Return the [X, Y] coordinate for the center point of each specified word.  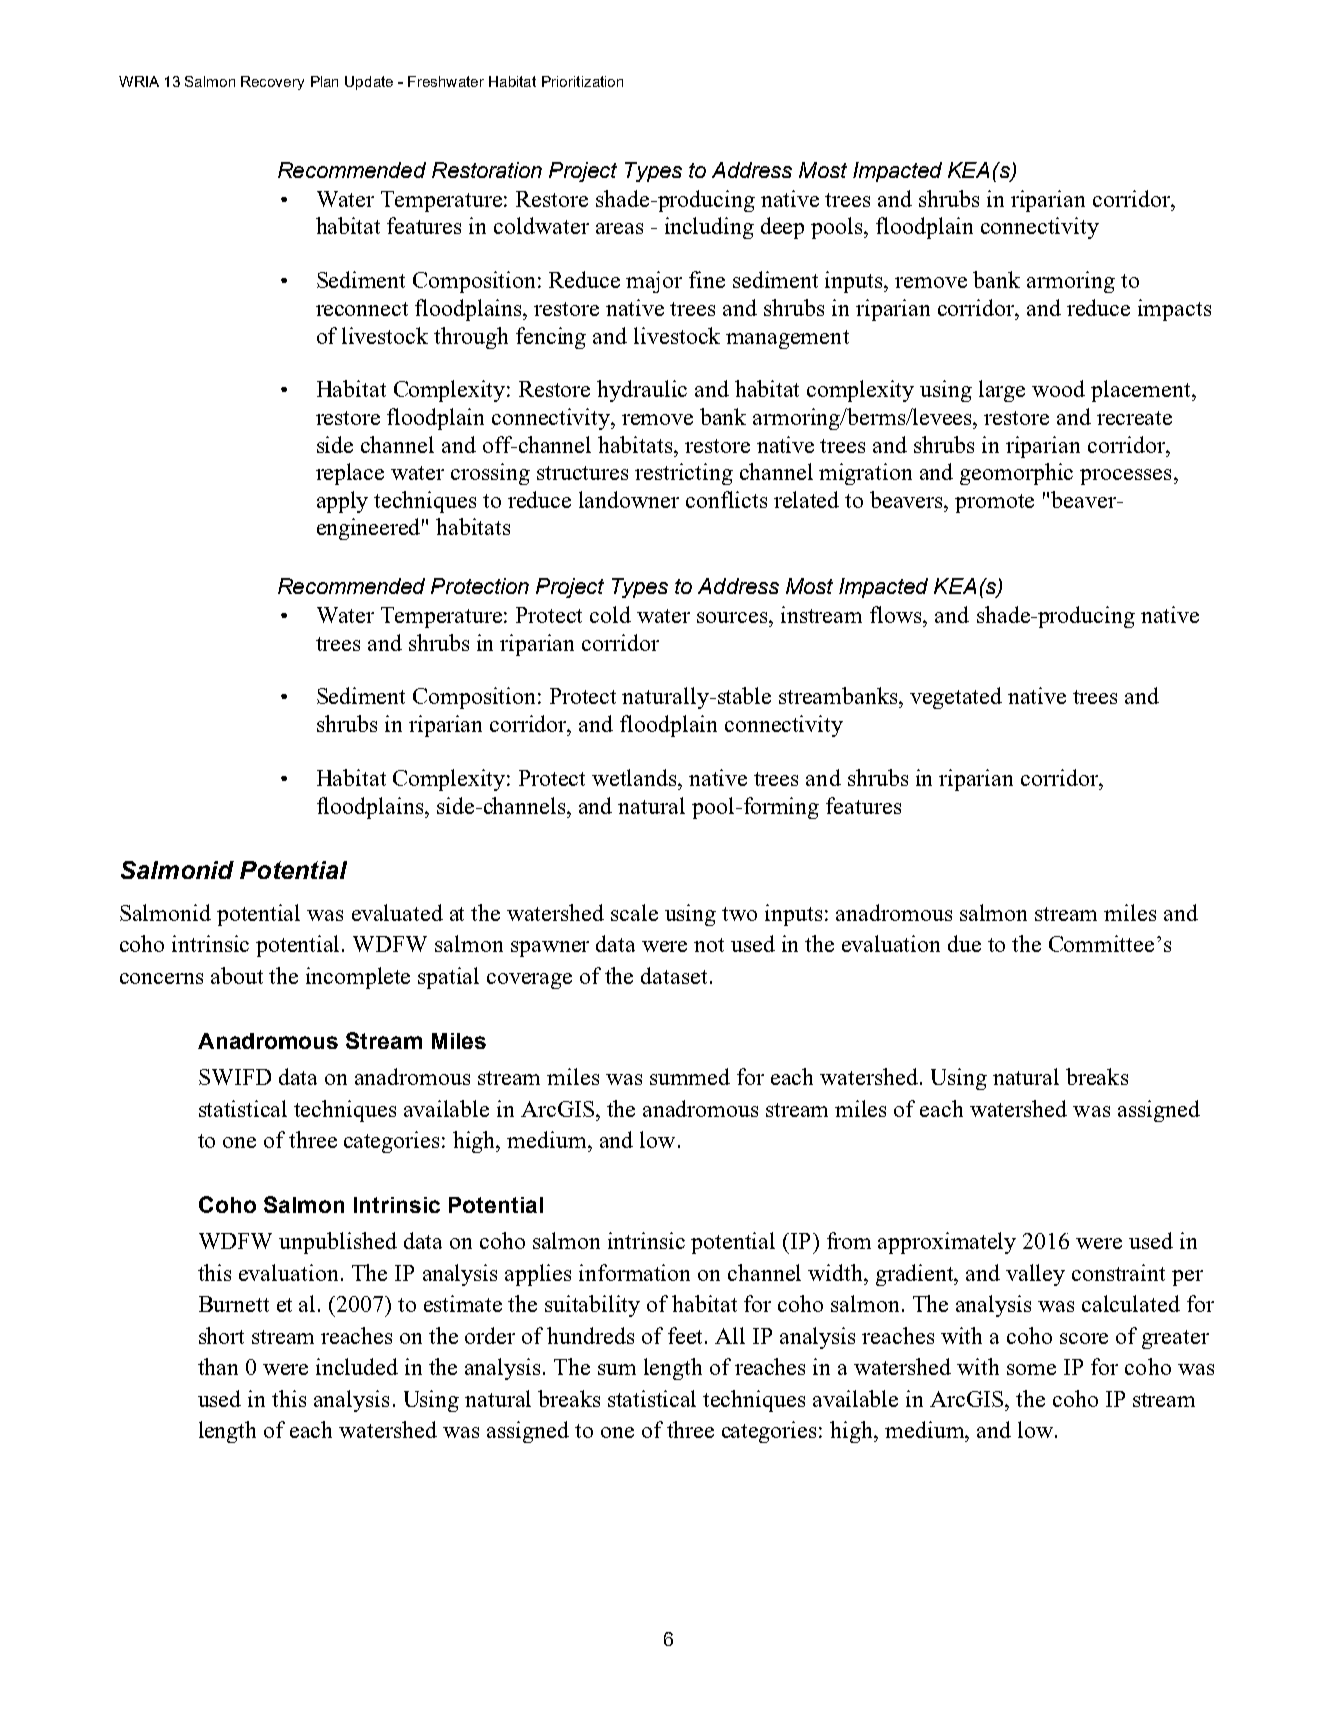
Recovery [272, 83]
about [237, 975]
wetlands [636, 777]
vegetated [956, 698]
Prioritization [582, 81]
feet [687, 1335]
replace [350, 474]
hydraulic [642, 391]
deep [782, 228]
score [1084, 1338]
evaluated [397, 912]
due [964, 943]
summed [690, 1076]
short [221, 1335]
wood [1058, 388]
